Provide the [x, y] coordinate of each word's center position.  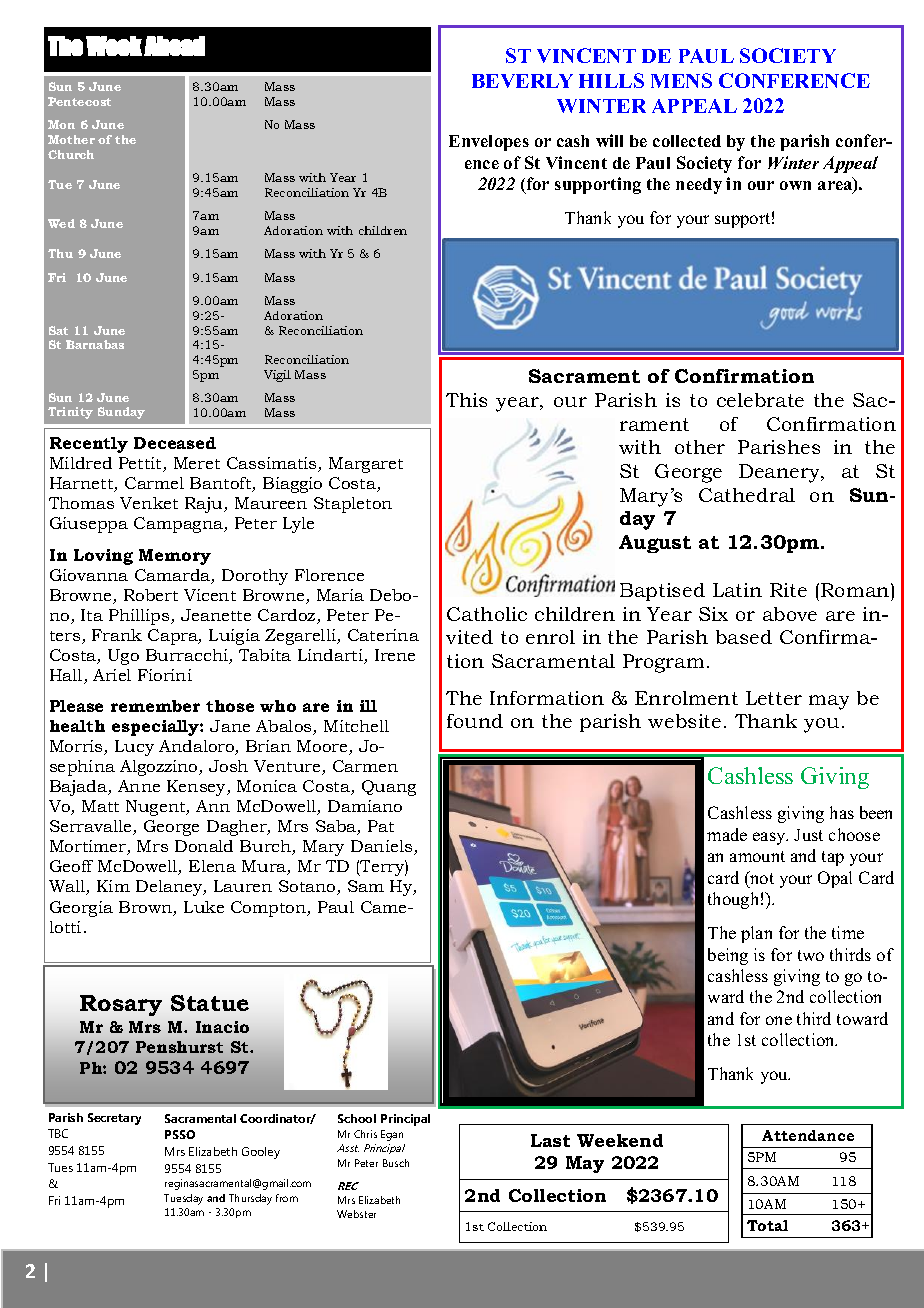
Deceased [175, 443]
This [466, 400]
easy [770, 838]
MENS [681, 80]
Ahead [174, 46]
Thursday [250, 1199]
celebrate [760, 400]
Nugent [157, 808]
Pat [381, 826]
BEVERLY [522, 81]
